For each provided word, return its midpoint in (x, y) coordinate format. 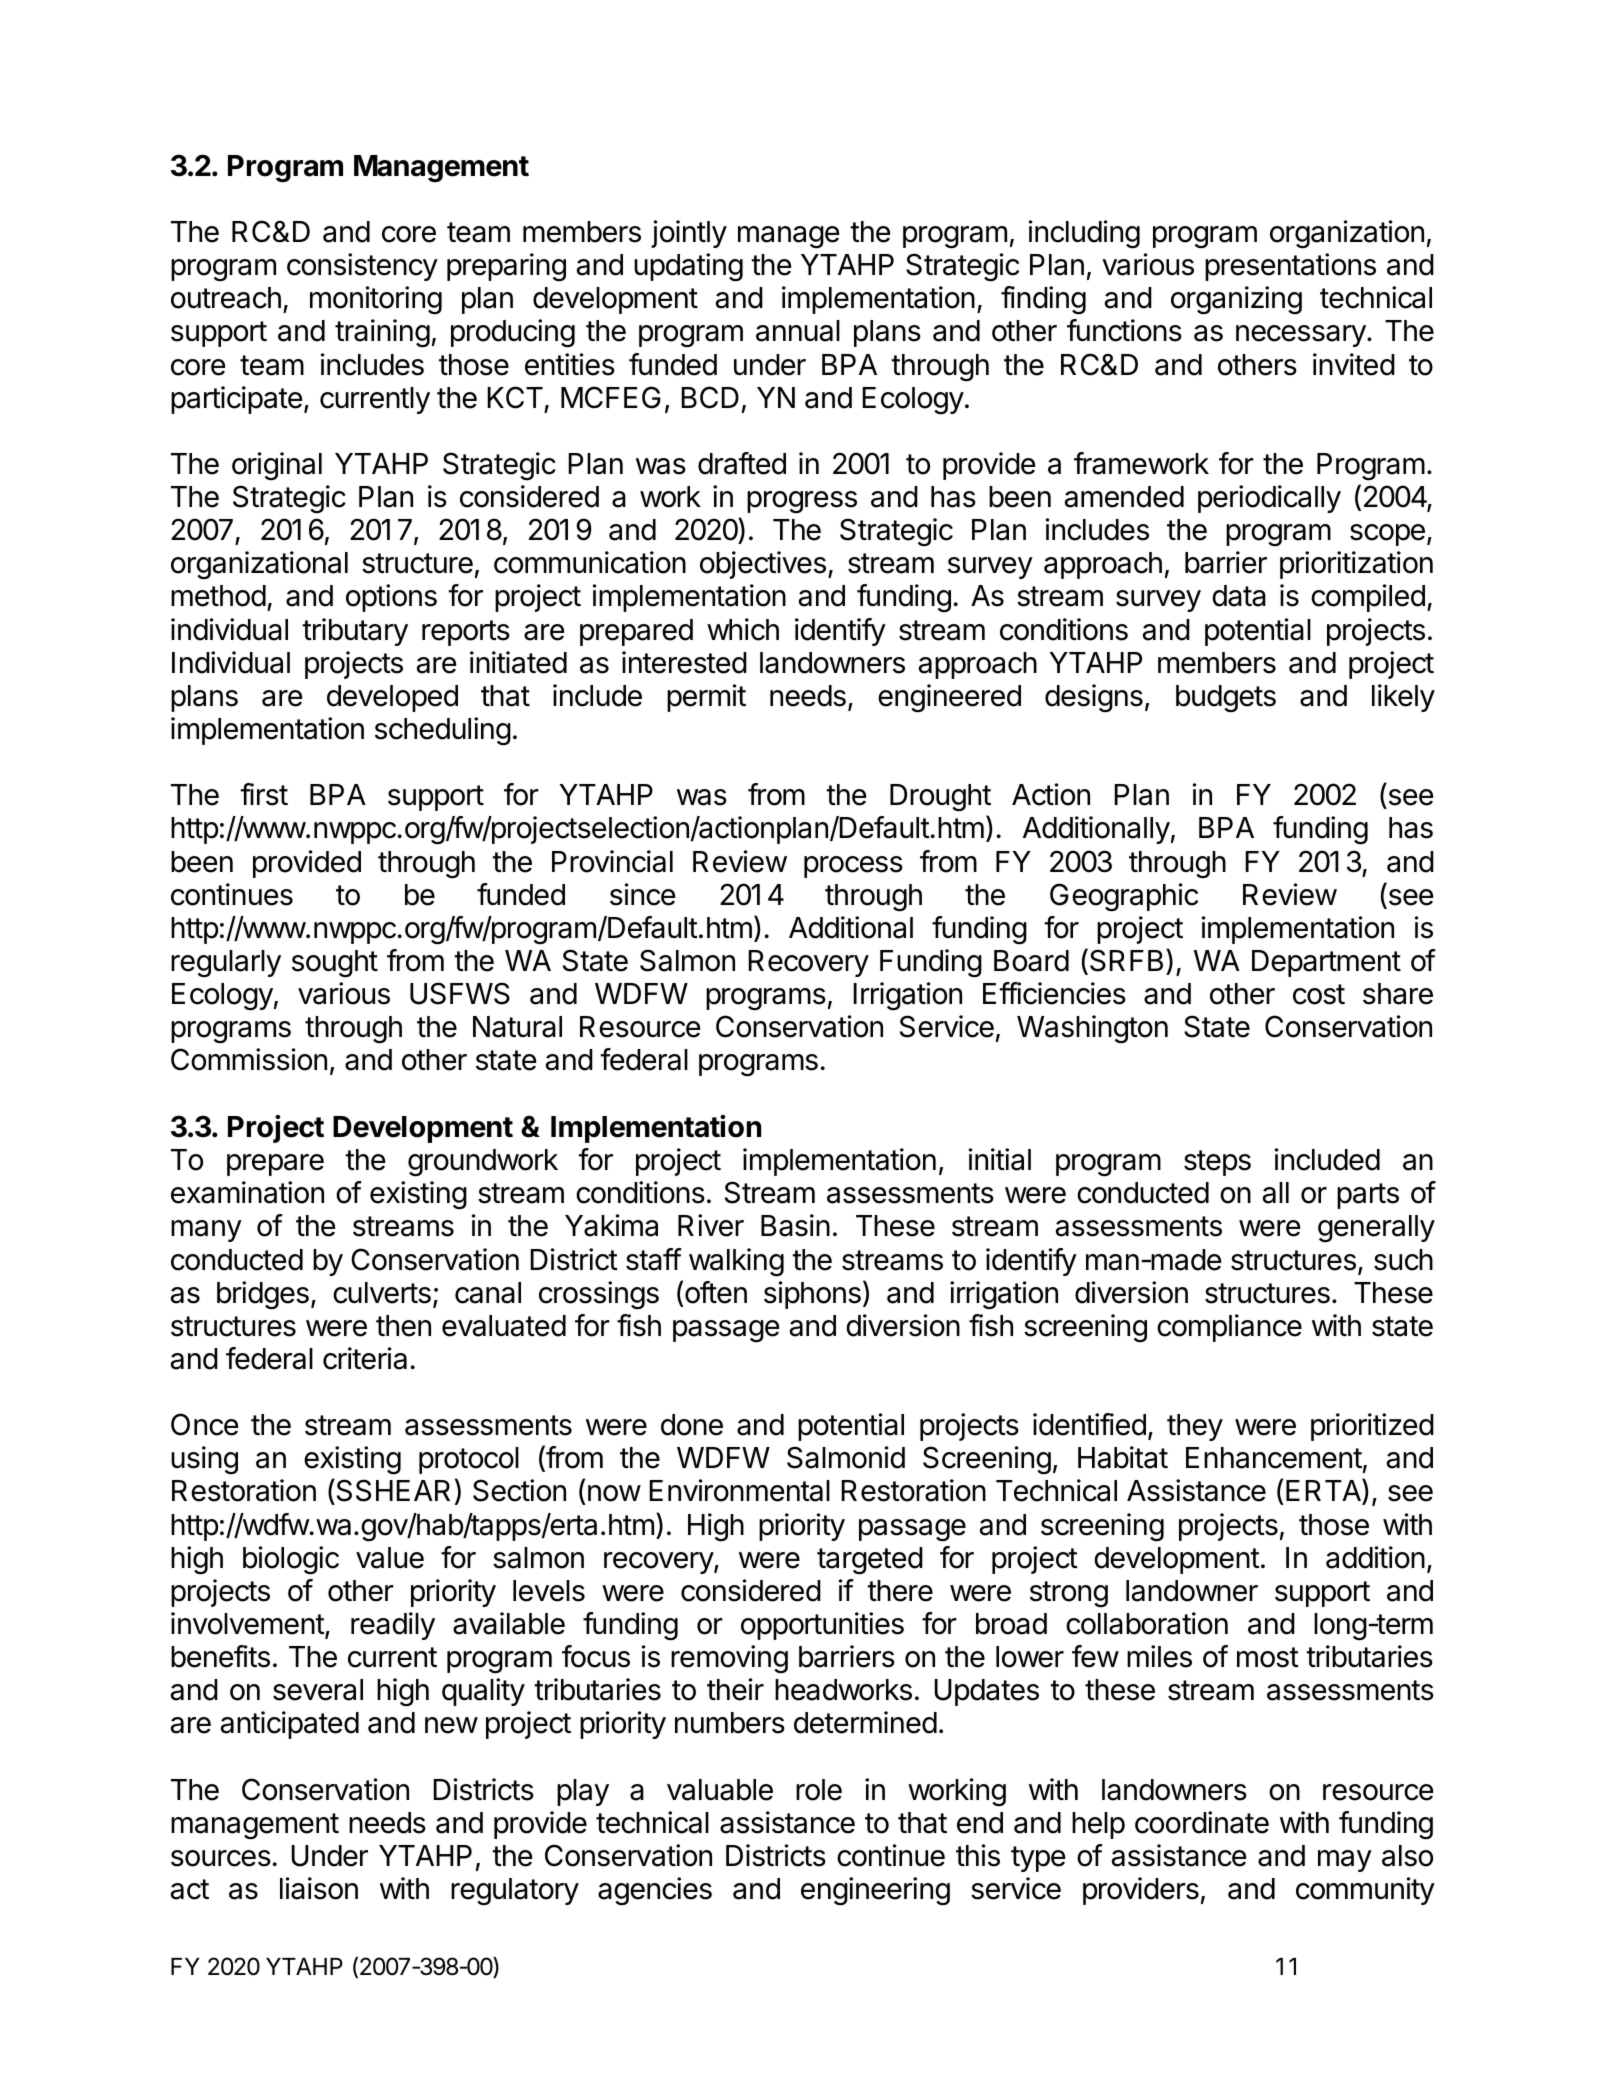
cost (1319, 994)
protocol (469, 1460)
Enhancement (1274, 1458)
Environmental (739, 1490)
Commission (249, 1059)
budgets (1226, 699)
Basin (795, 1225)
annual (798, 331)
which (743, 629)
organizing (1236, 300)
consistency (362, 267)
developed (392, 698)
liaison (319, 1888)
